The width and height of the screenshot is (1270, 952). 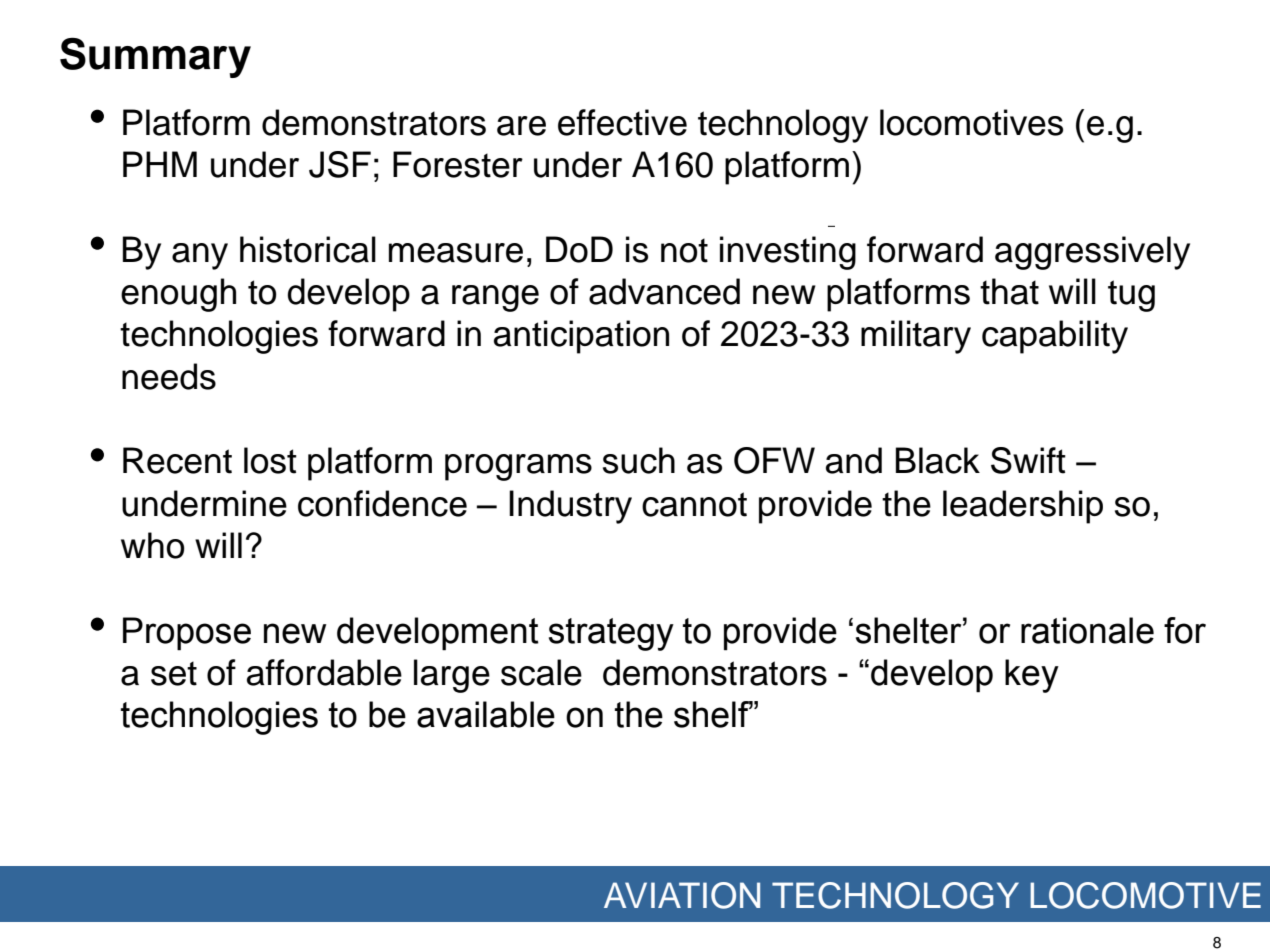 I want to click on aggressively, so click(x=1092, y=253).
